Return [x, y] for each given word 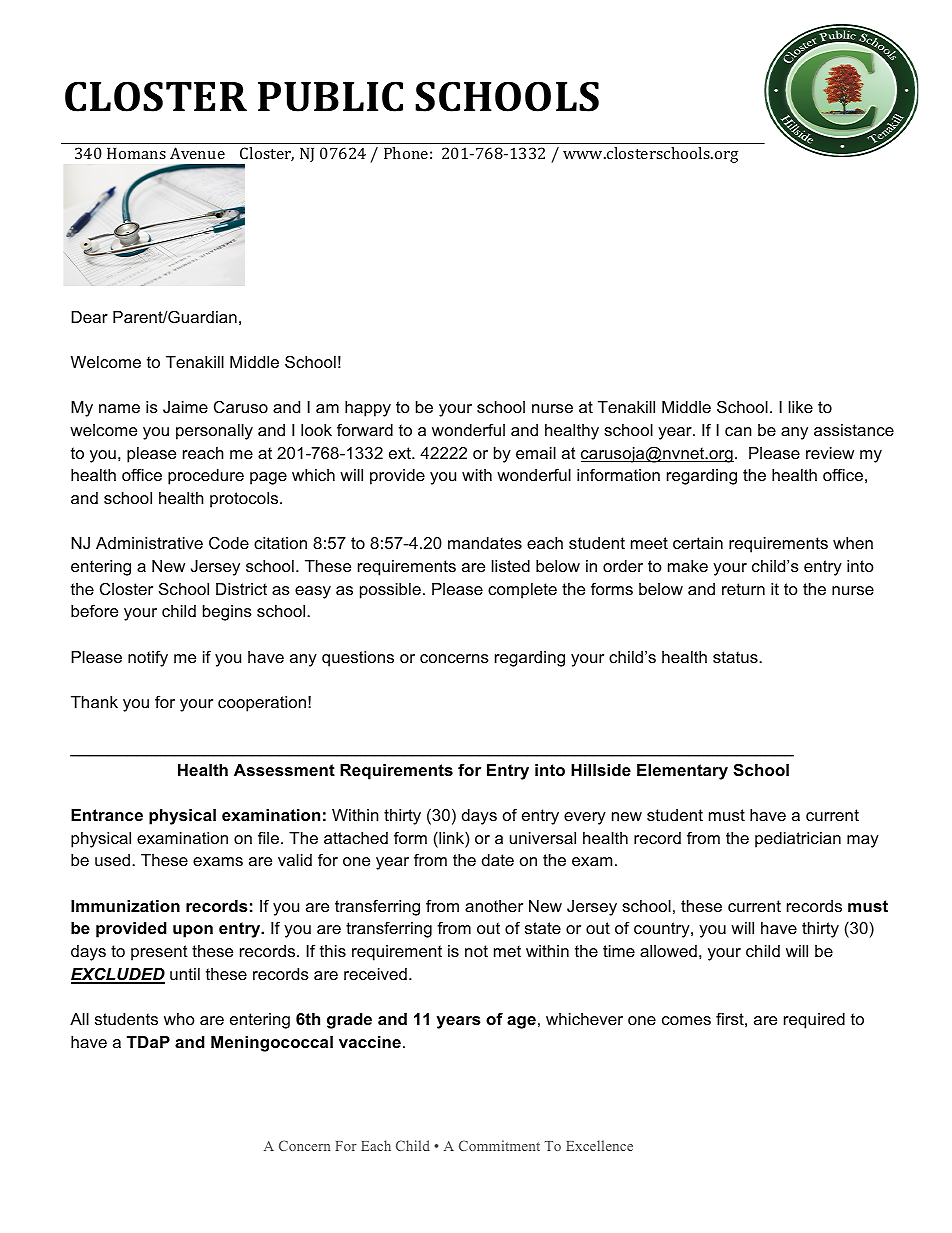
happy [368, 409]
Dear [89, 317]
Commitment [499, 1145]
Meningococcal [272, 1044]
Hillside [601, 770]
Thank [94, 702]
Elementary [682, 772]
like [801, 407]
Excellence [599, 1145]
